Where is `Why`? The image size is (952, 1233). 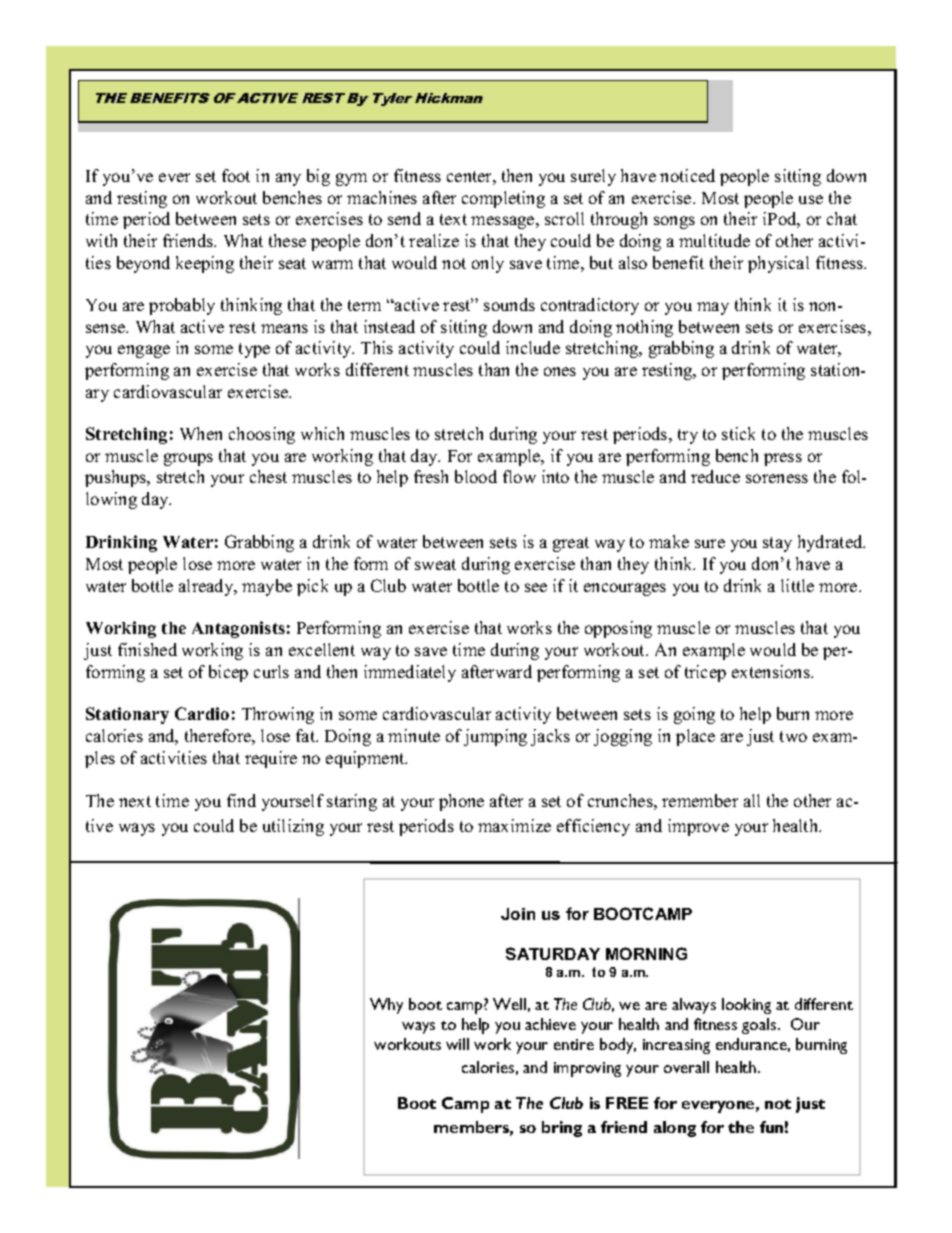
Why is located at coordinates (386, 1006).
